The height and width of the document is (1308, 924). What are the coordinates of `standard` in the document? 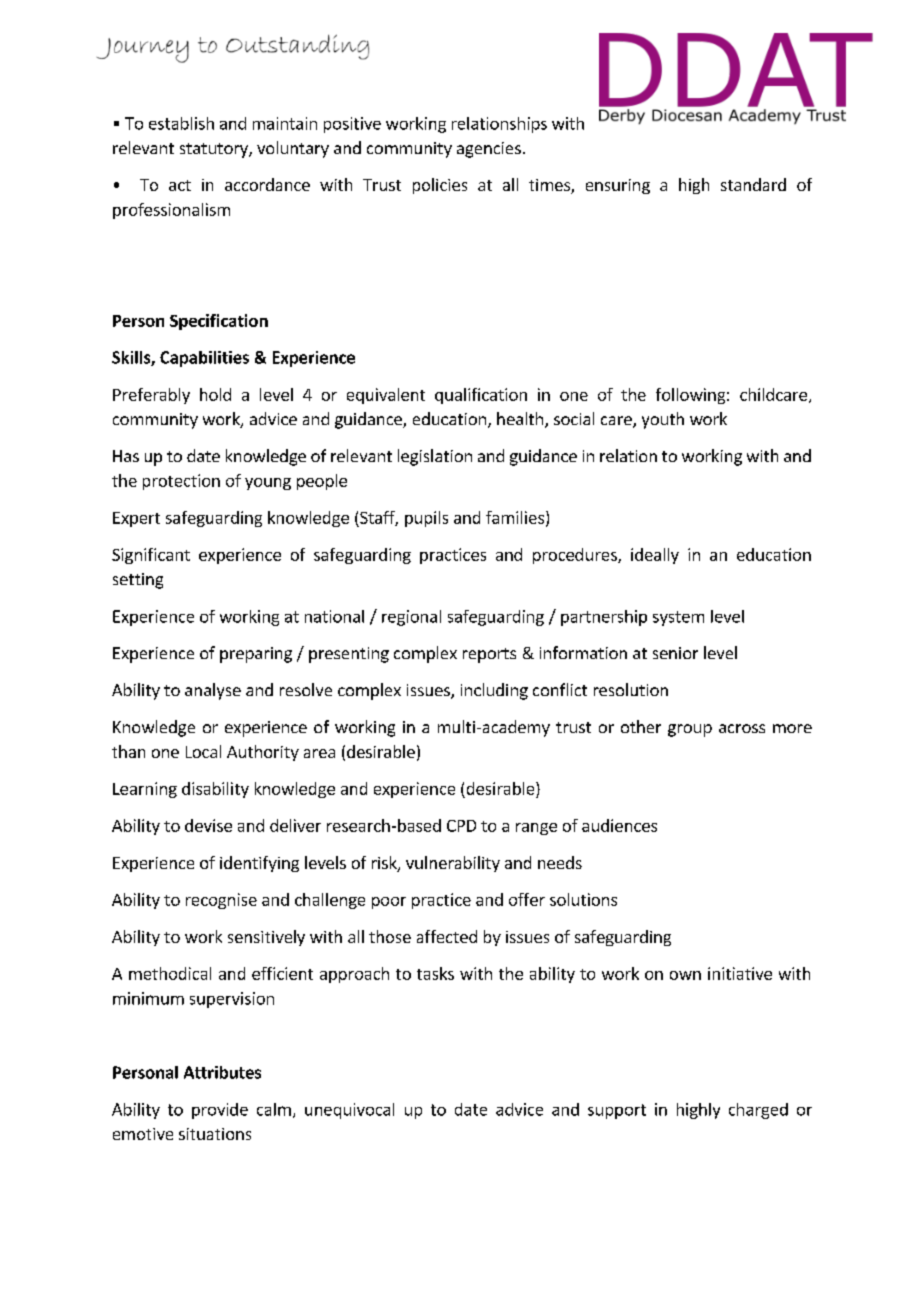 It's located at (753, 184).
